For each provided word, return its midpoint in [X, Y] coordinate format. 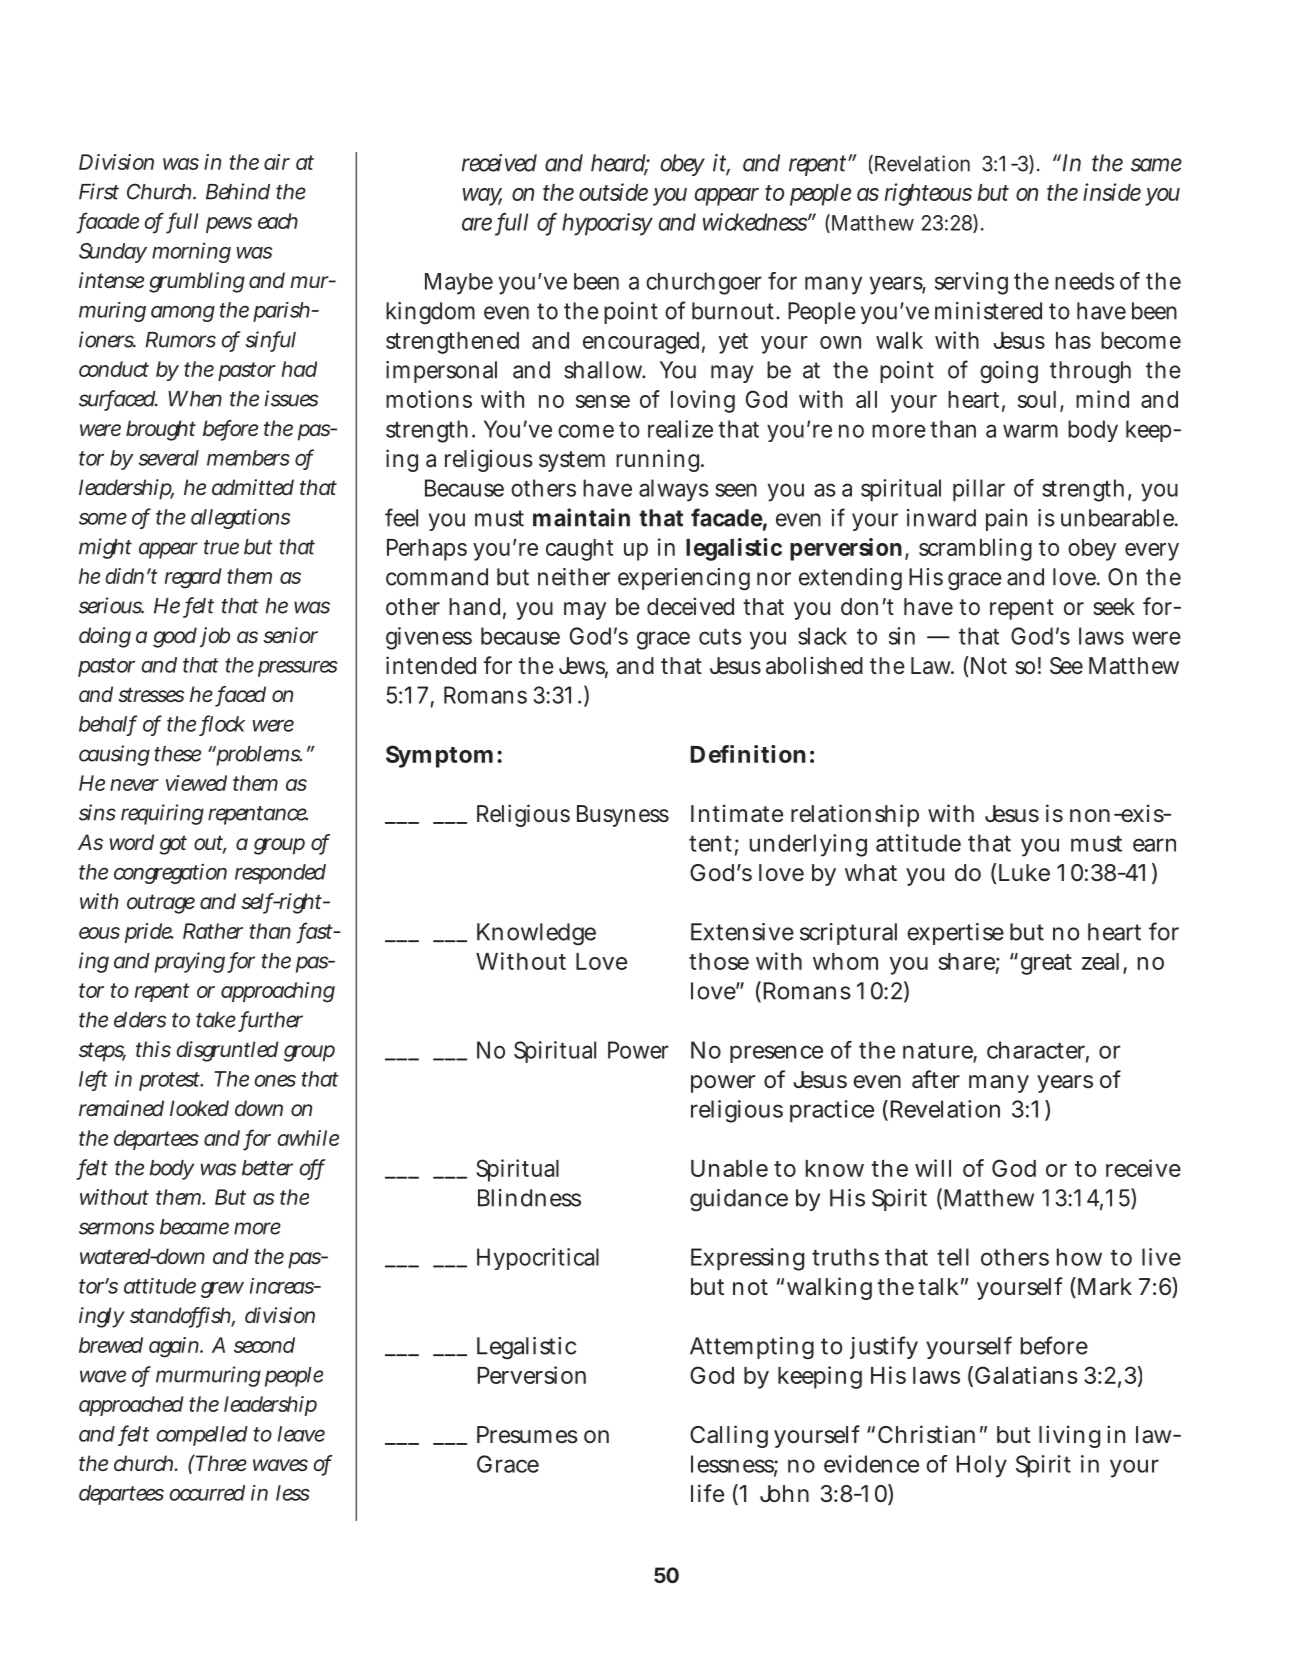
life [707, 1493]
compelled [202, 1436]
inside [1112, 192]
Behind [238, 191]
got [173, 845]
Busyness [623, 816]
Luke [1024, 873]
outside [613, 192]
